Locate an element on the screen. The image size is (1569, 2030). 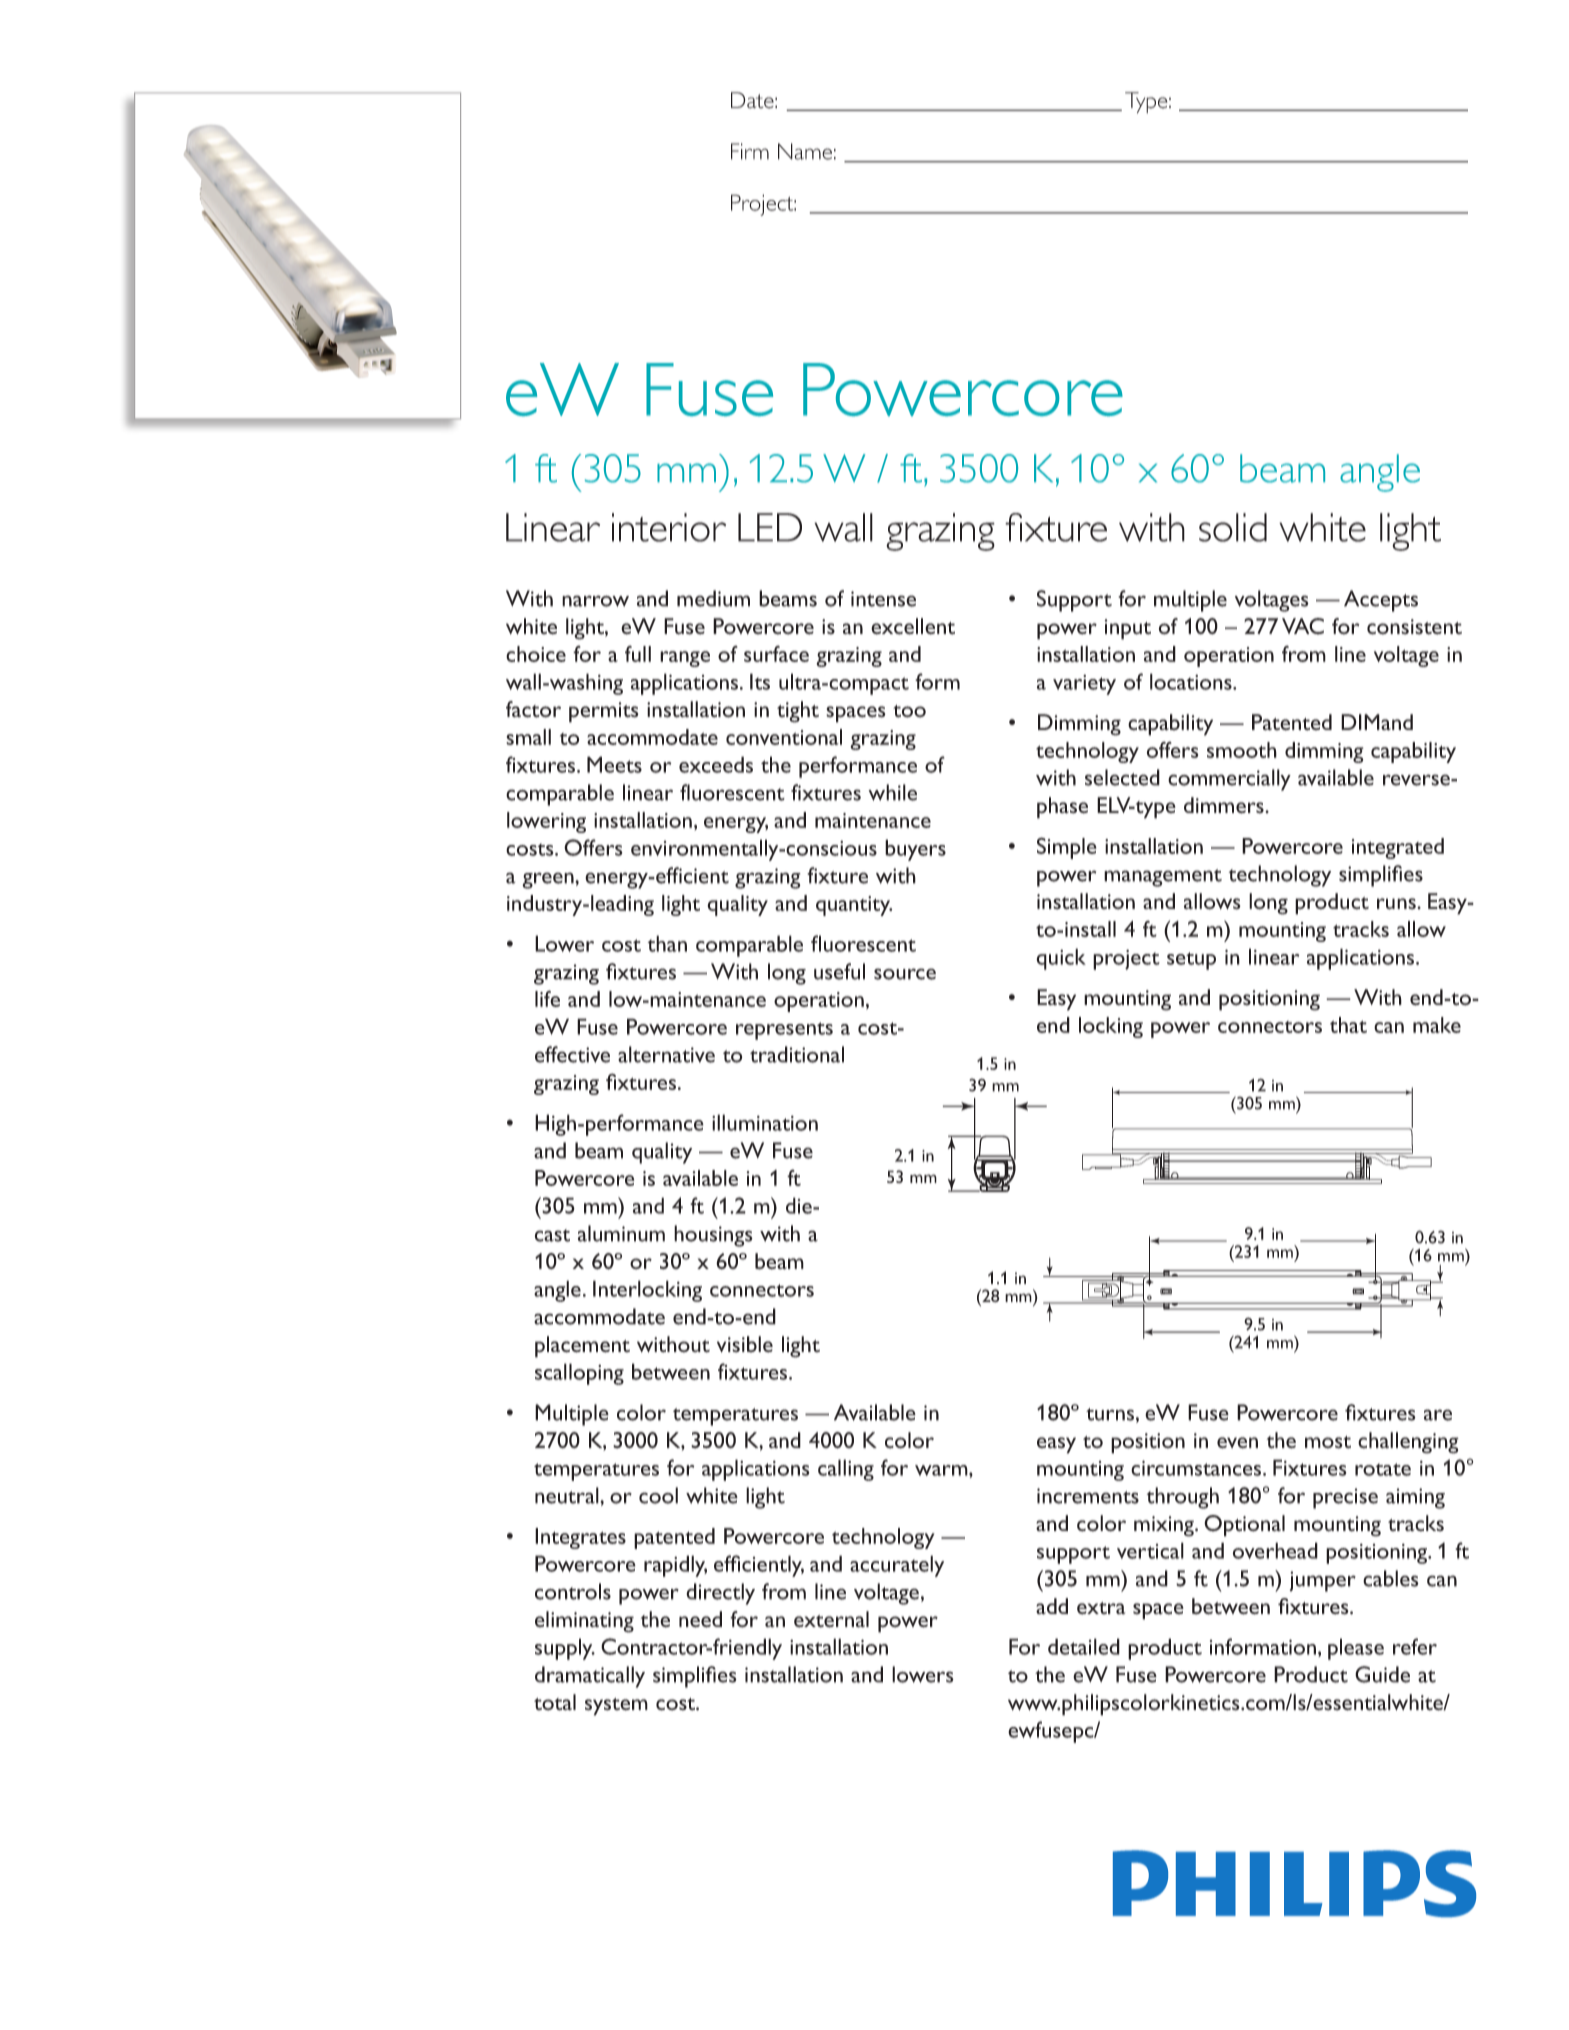
Firm is located at coordinates (750, 151).
